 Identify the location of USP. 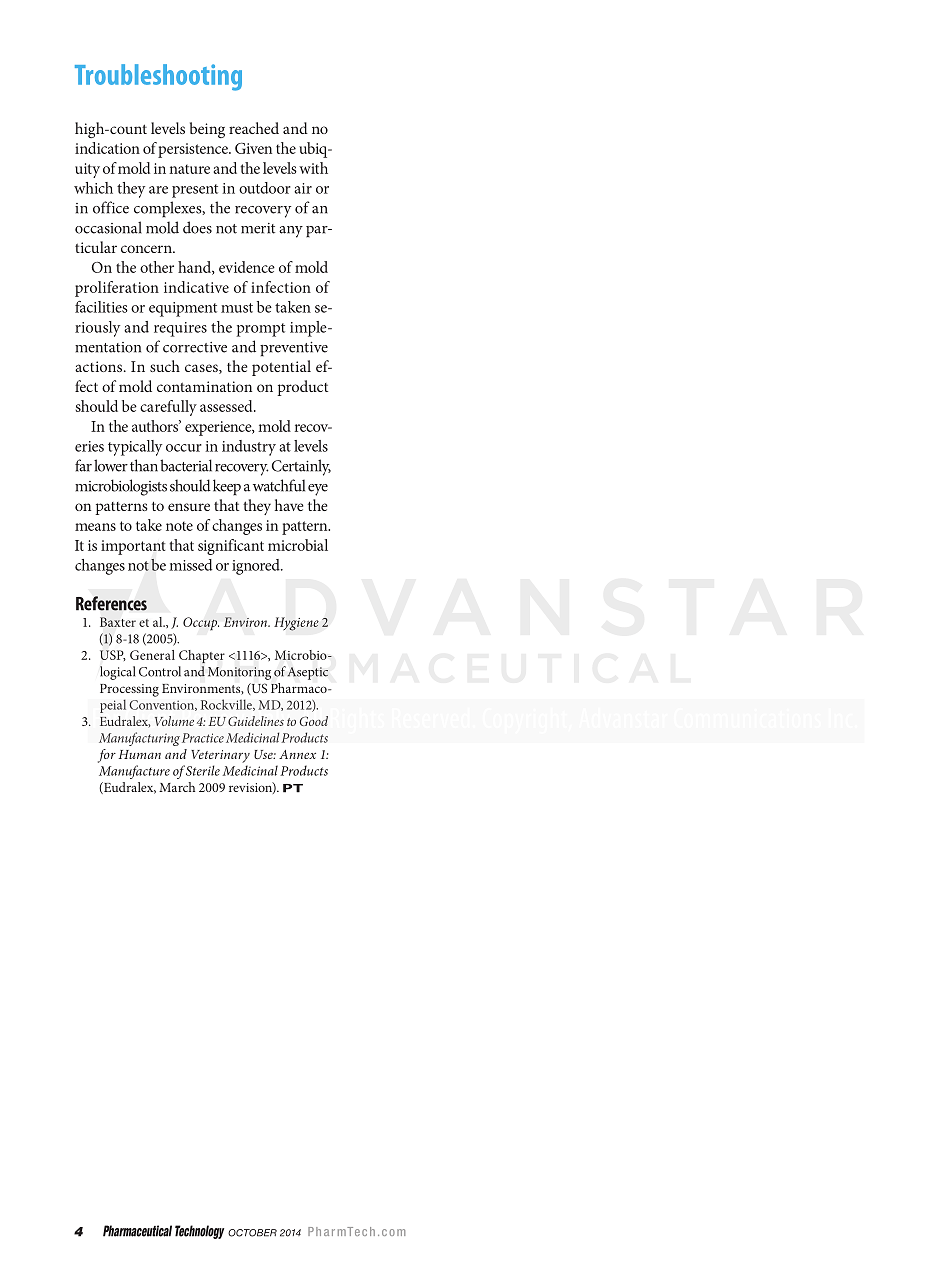
(113, 655).
